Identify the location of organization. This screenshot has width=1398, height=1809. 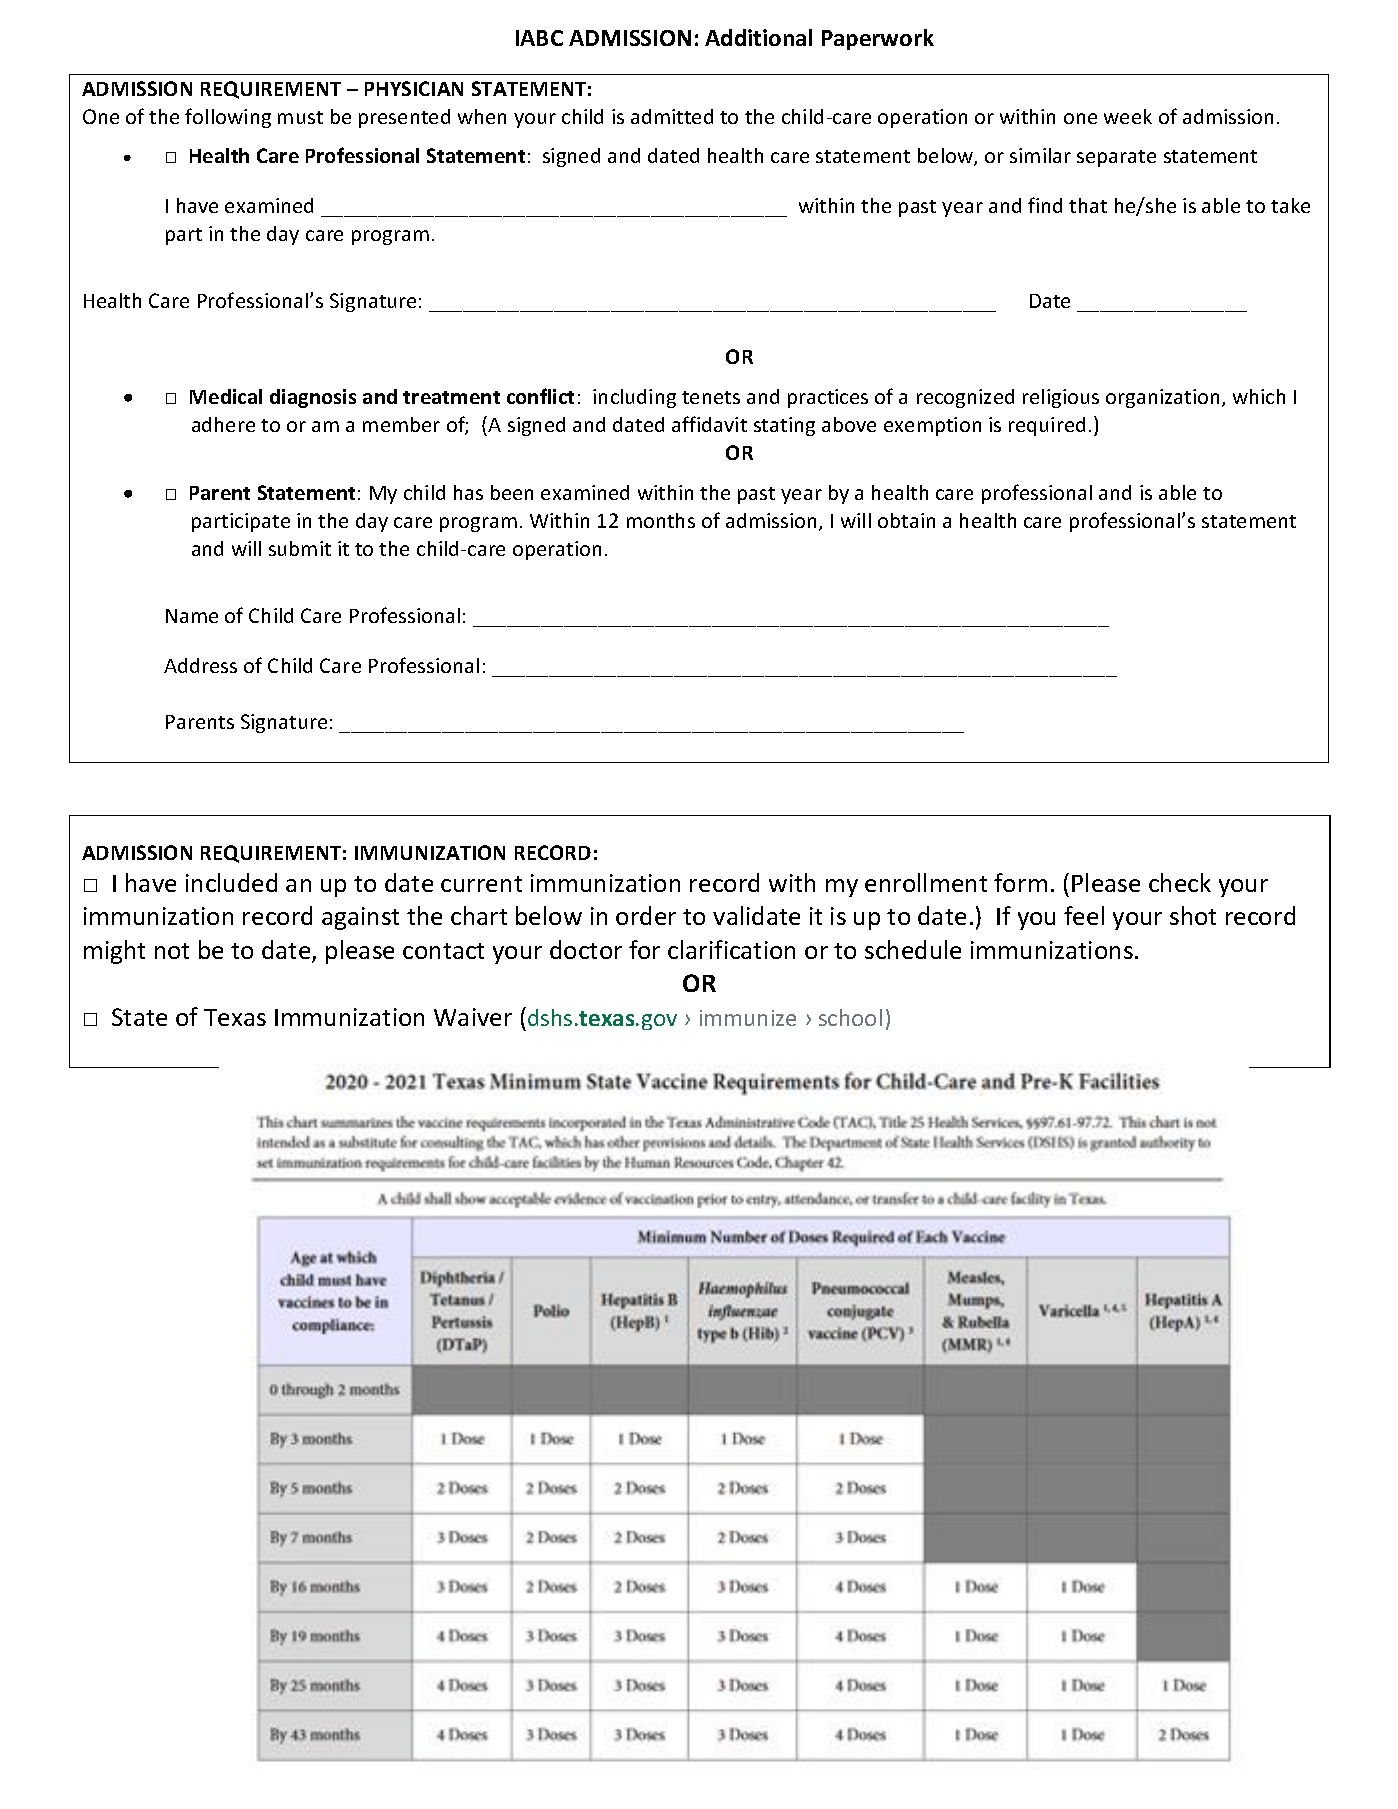
(1162, 398).
